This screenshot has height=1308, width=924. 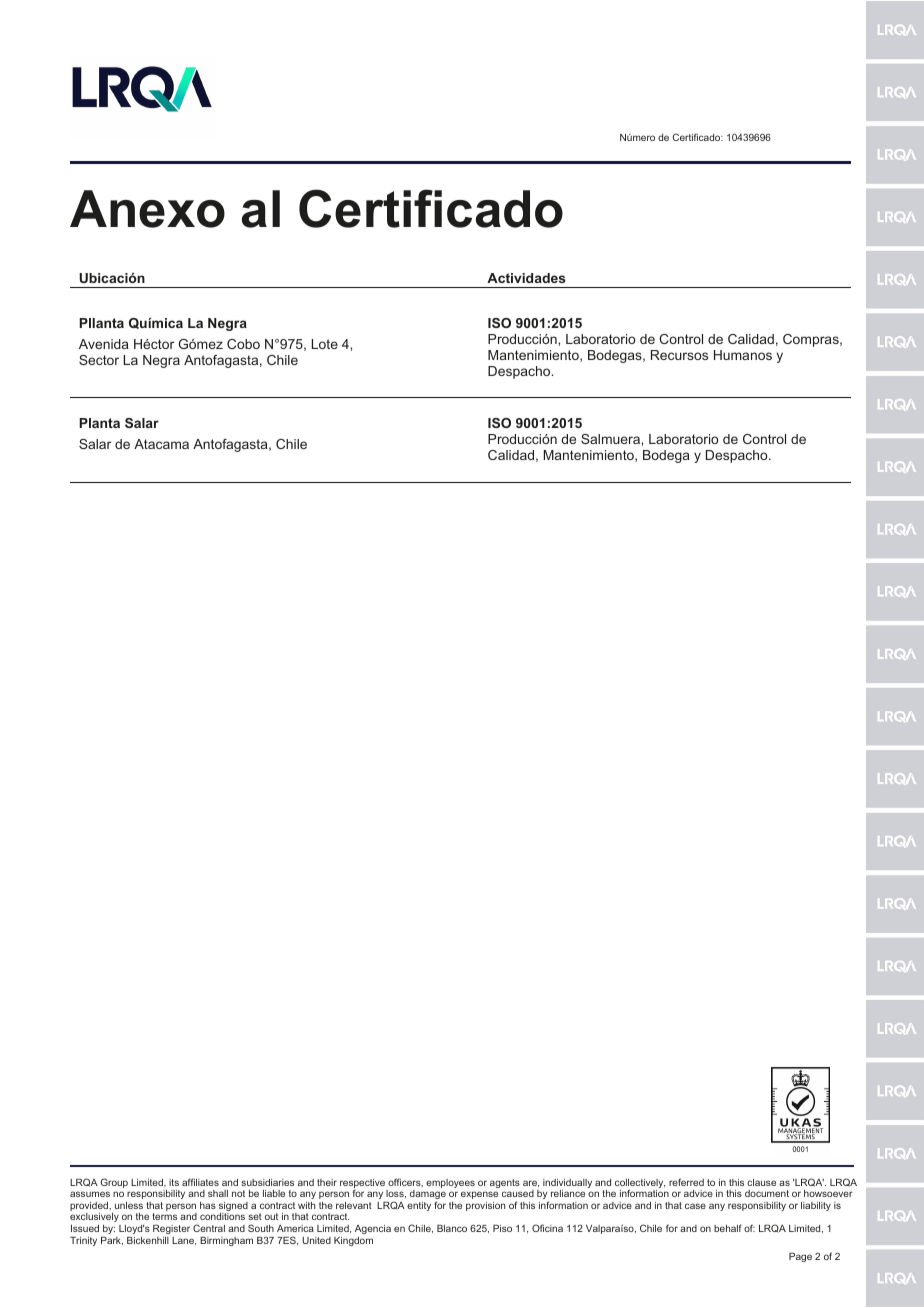 I want to click on Humanos, so click(x=743, y=355).
